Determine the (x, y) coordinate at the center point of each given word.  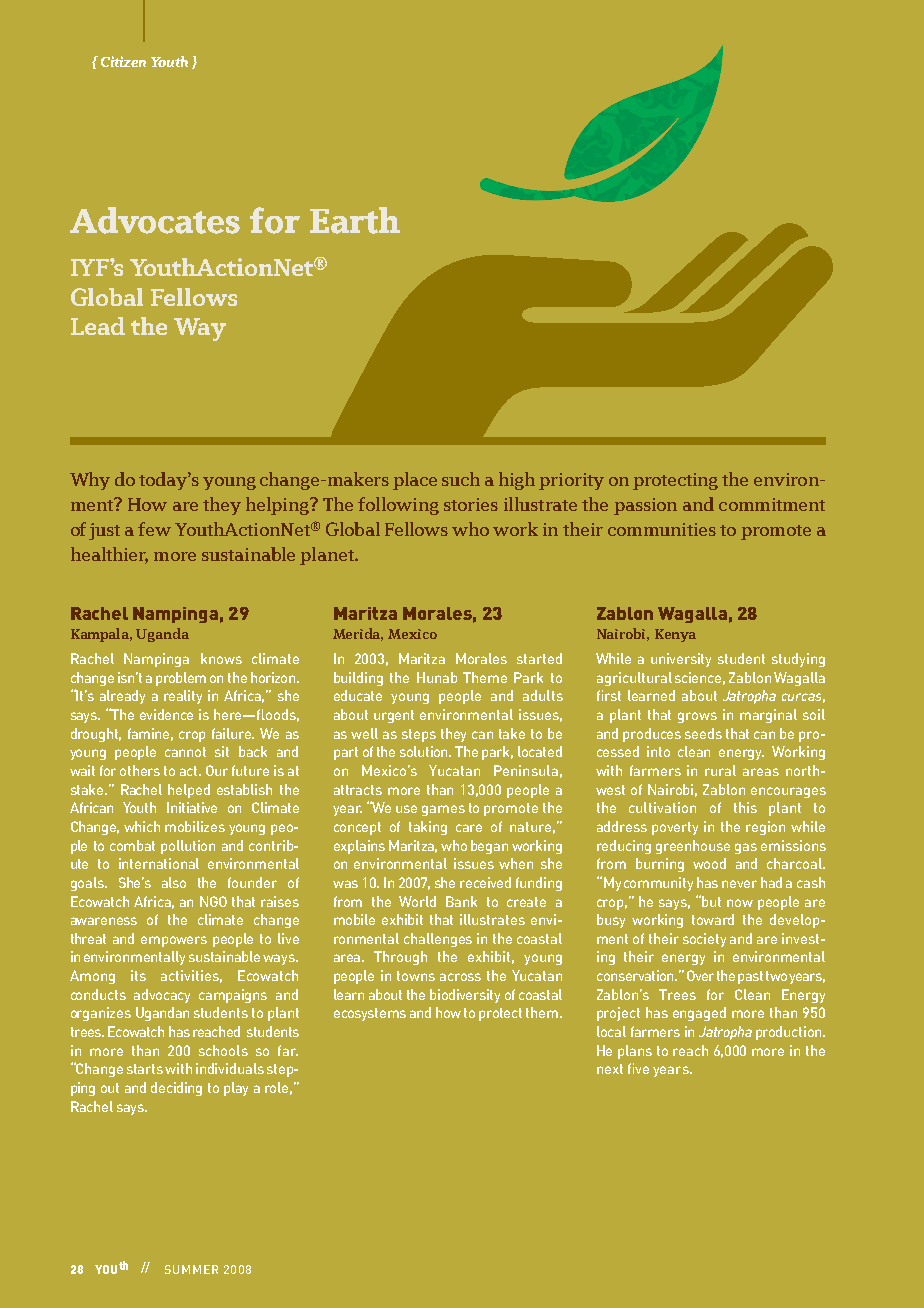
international (159, 863)
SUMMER (191, 1269)
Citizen (123, 61)
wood (709, 863)
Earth (355, 220)
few (154, 529)
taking (428, 828)
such (461, 479)
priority (571, 481)
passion (645, 506)
